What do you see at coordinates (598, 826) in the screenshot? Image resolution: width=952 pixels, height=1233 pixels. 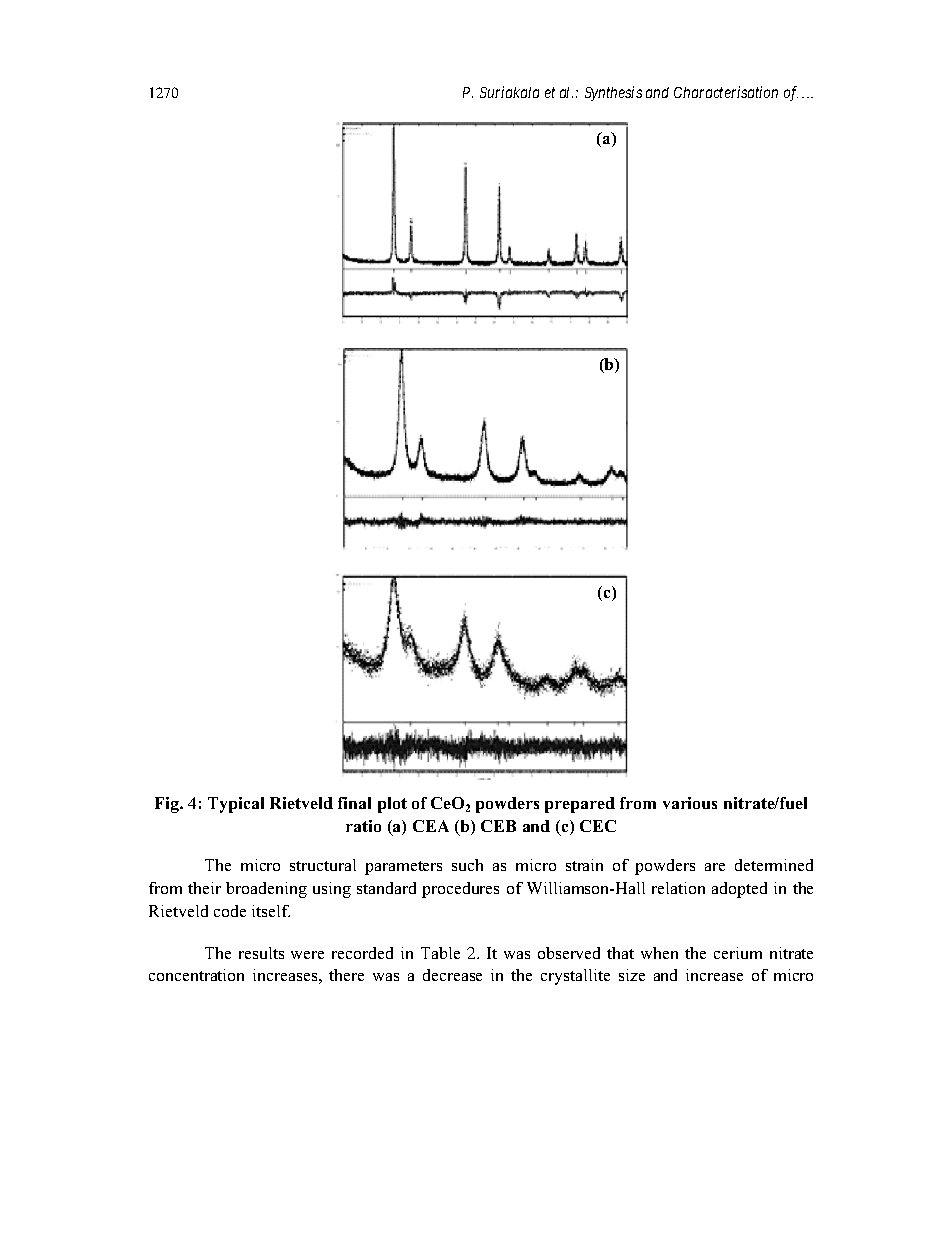 I see `CEC` at bounding box center [598, 826].
